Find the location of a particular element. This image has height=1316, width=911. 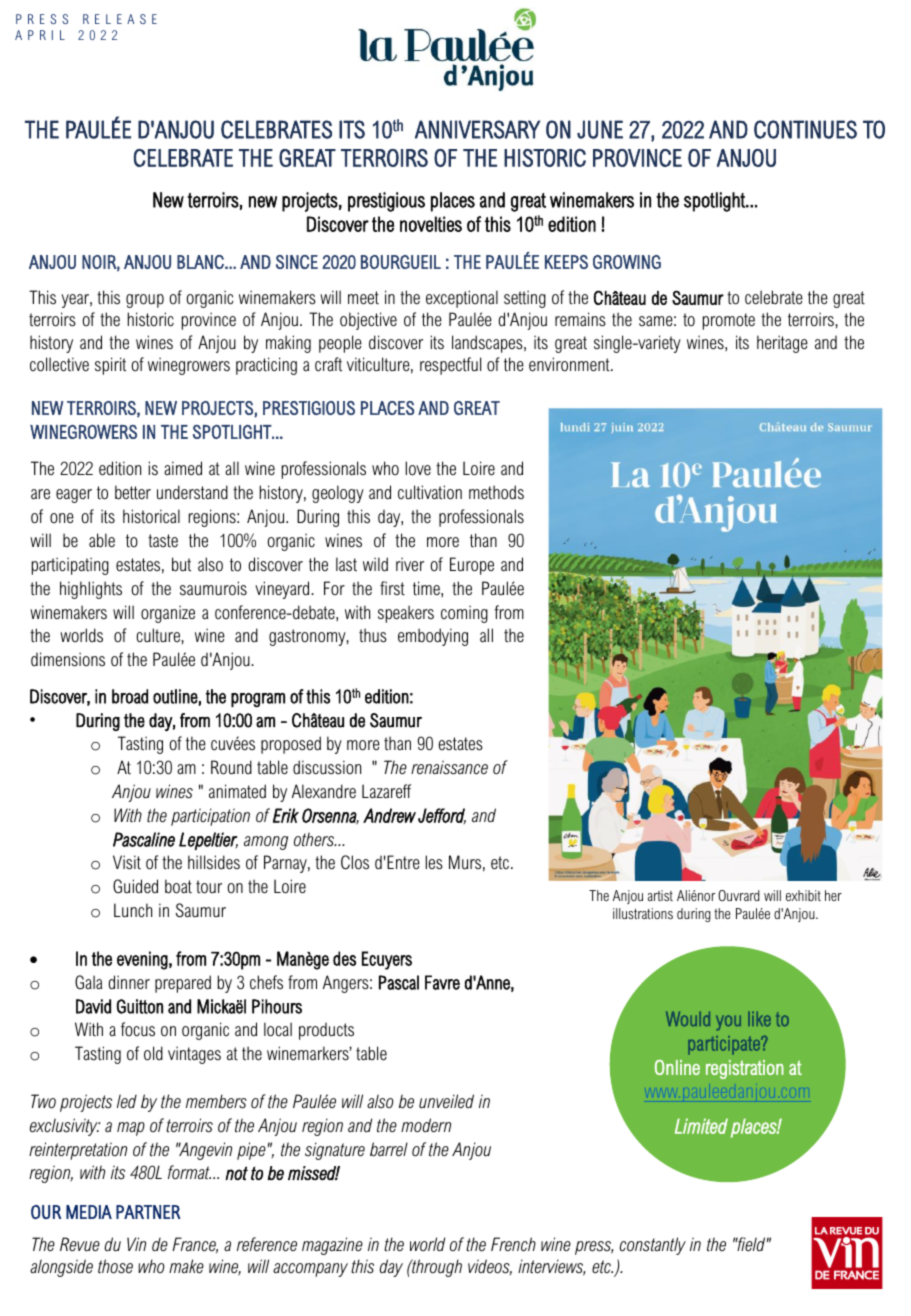

ANNIVERSARY is located at coordinates (477, 129).
